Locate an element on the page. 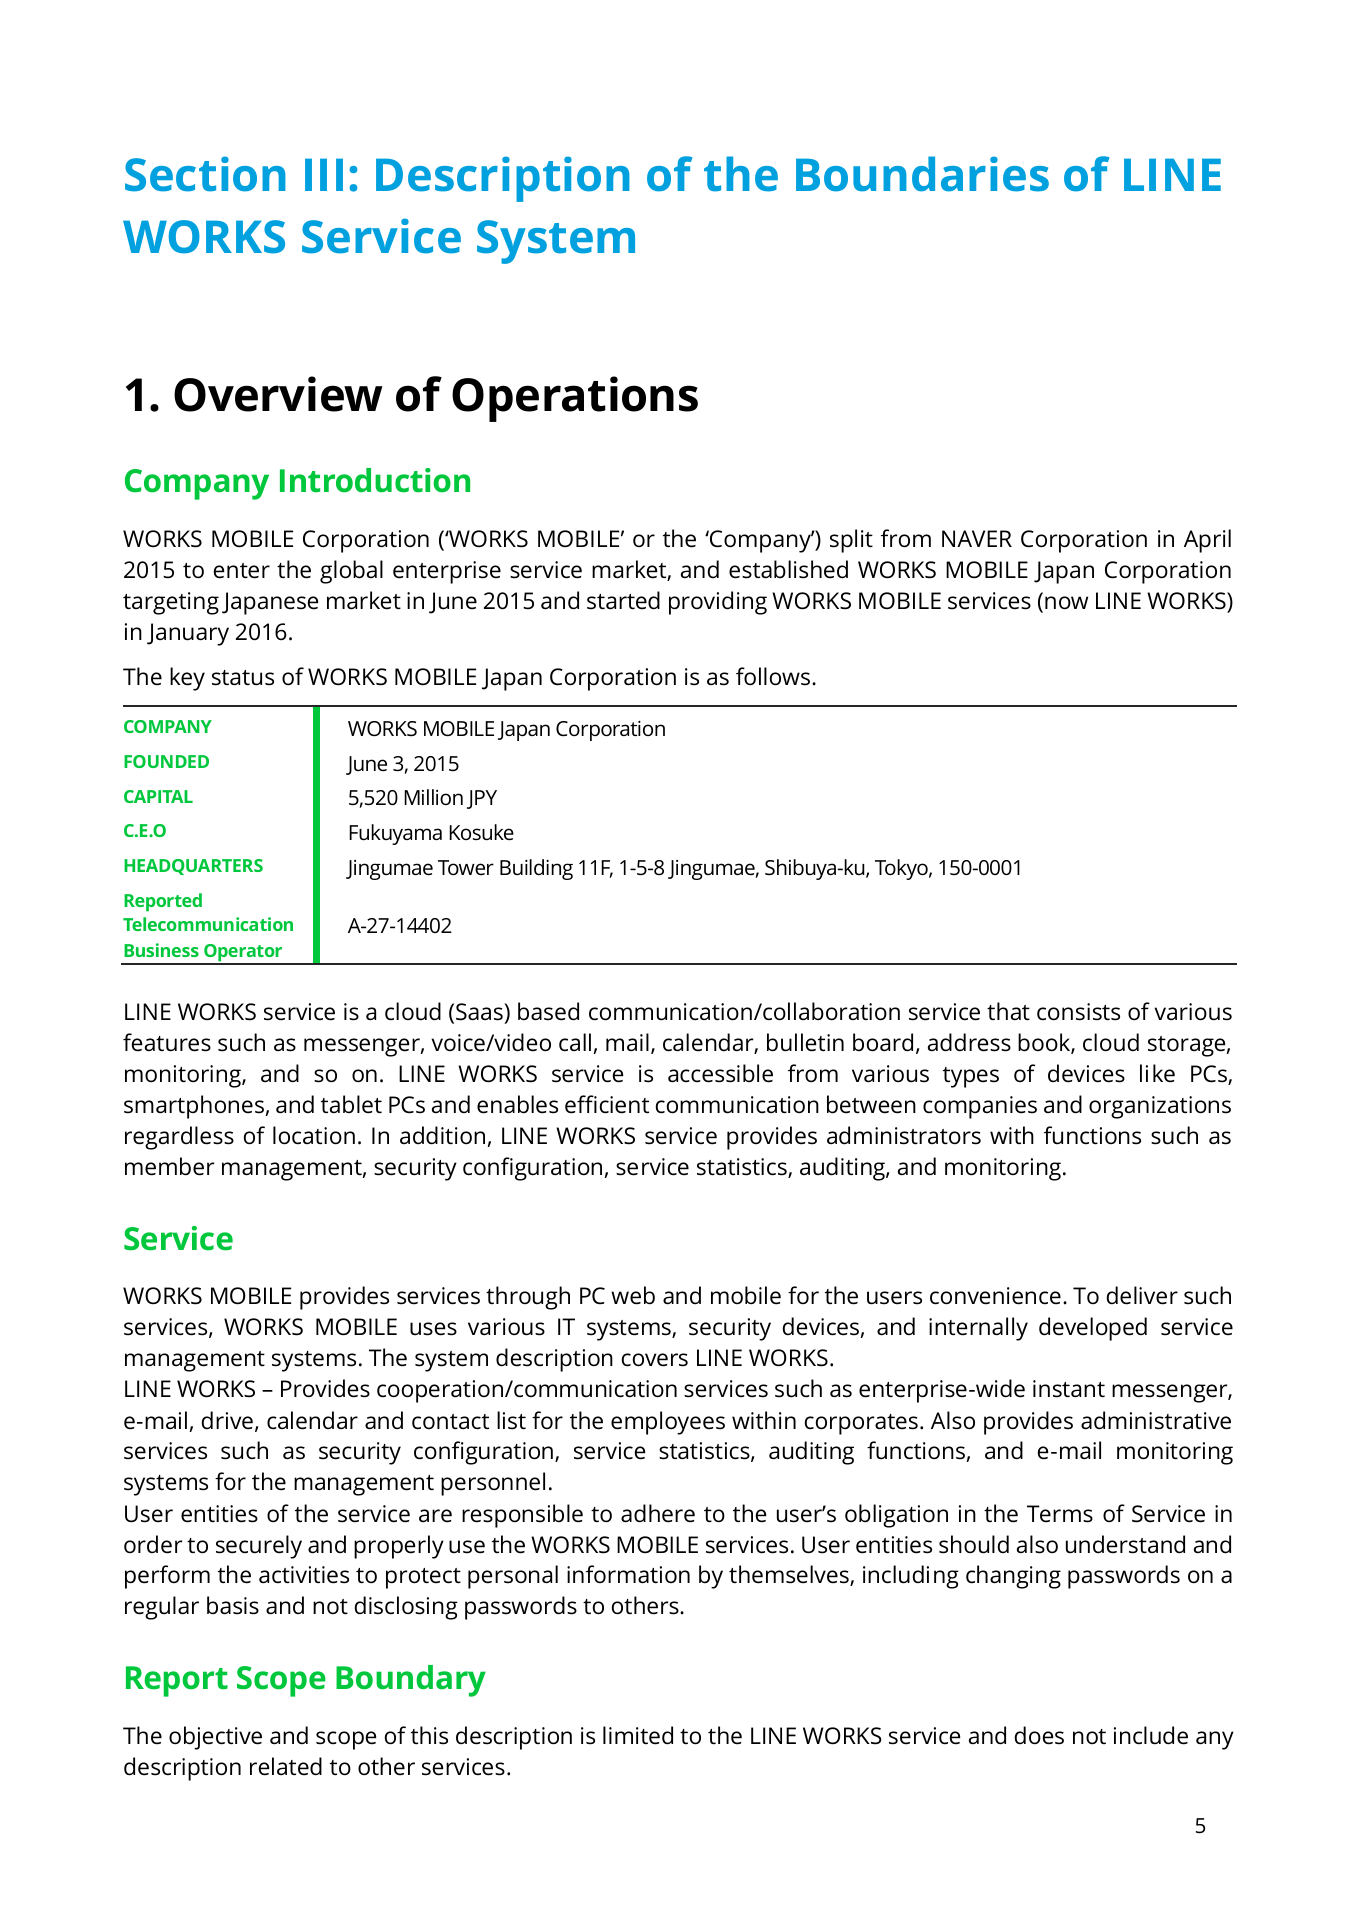  related is located at coordinates (286, 1766).
